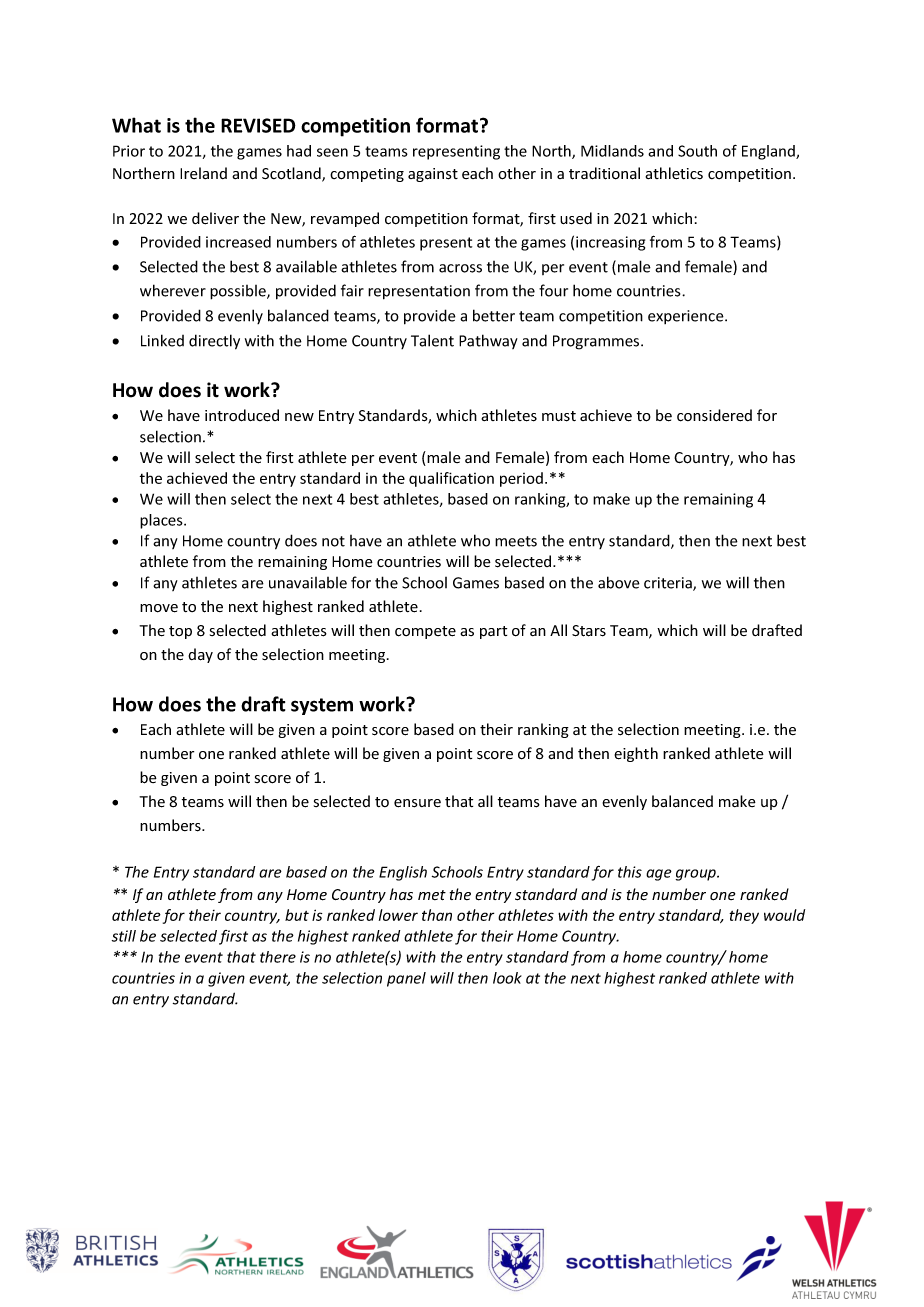 This image has width=924, height=1307. Describe the element at coordinates (744, 916) in the image. I see `they` at that location.
